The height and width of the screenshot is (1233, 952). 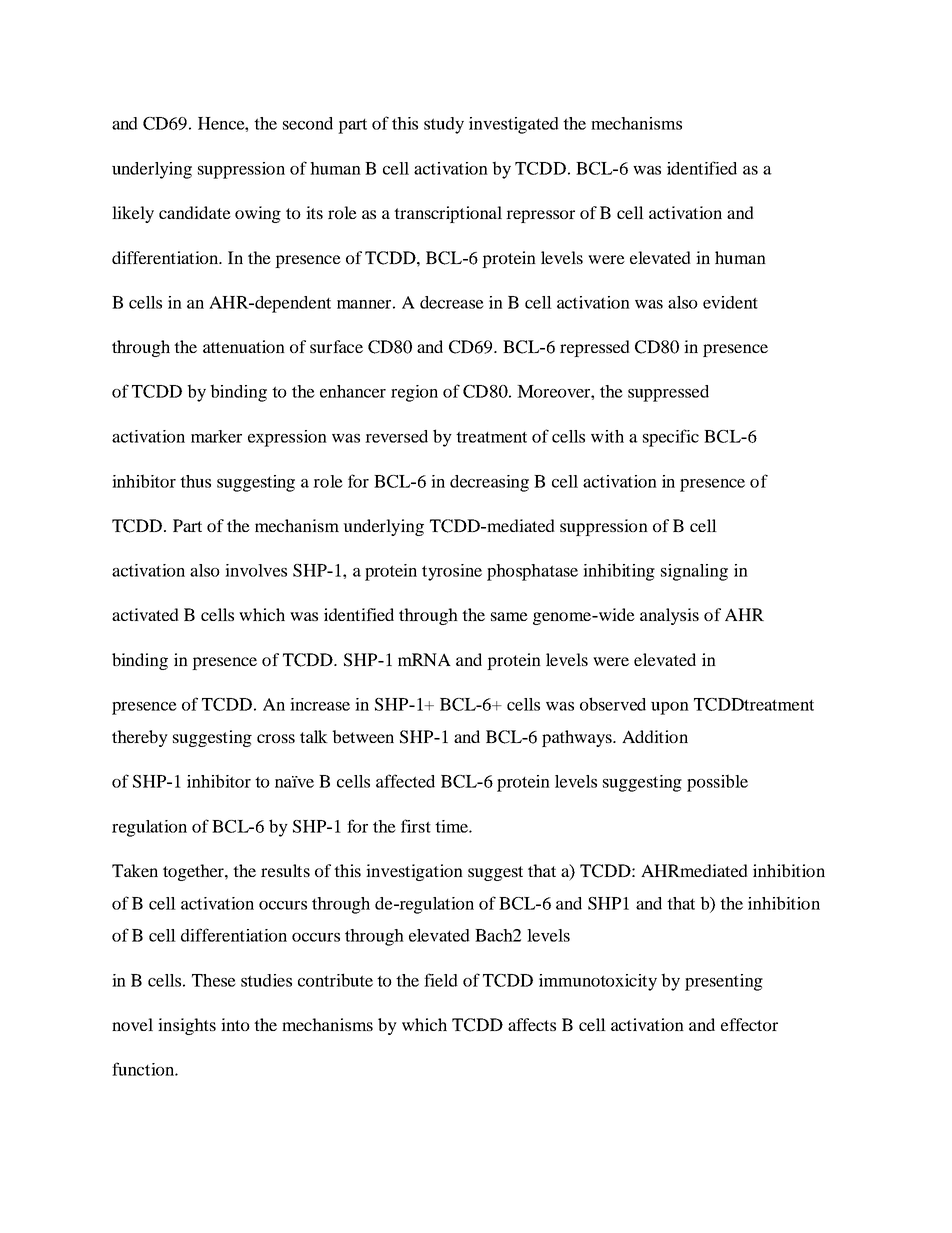 I want to click on field, so click(x=441, y=980).
